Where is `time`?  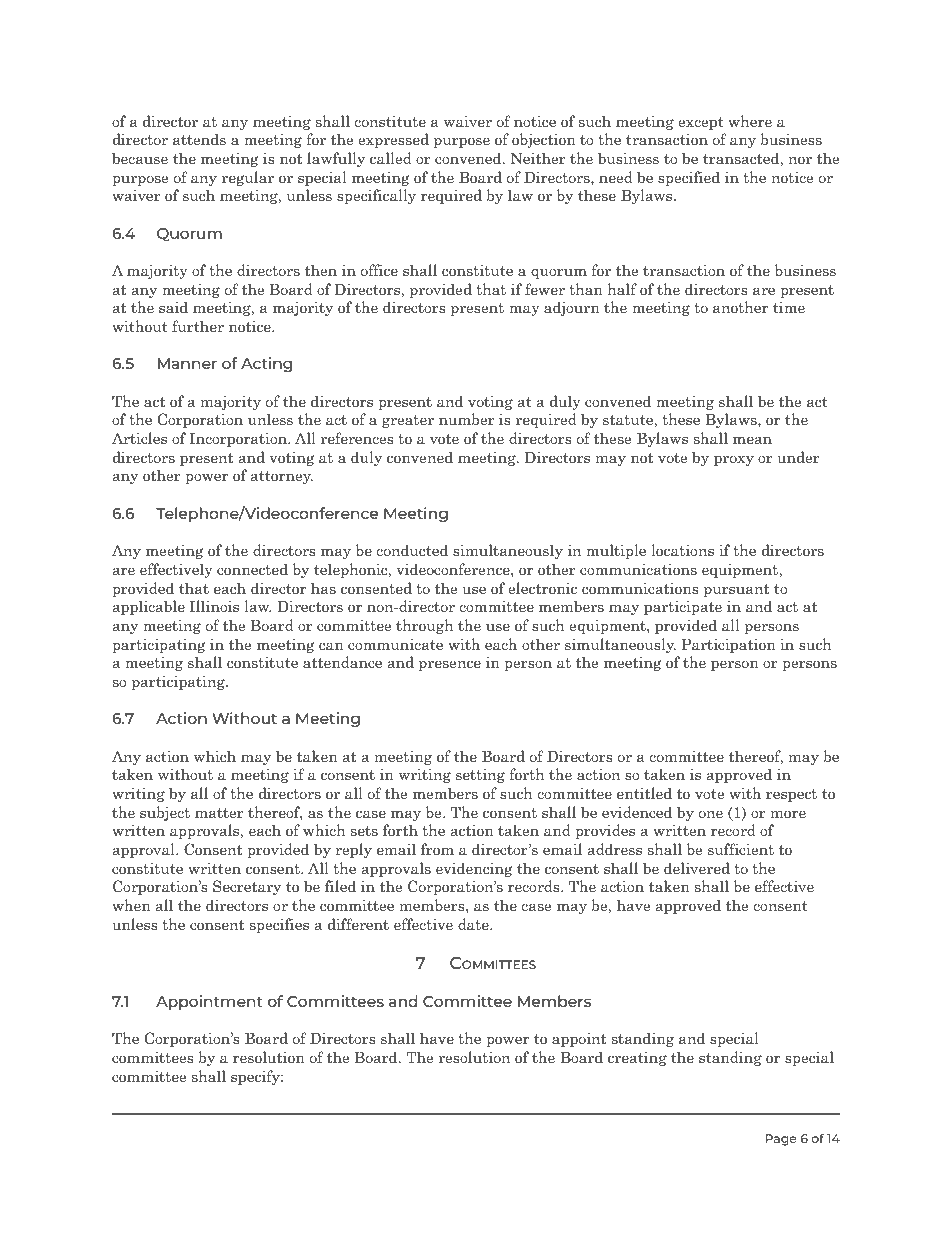
time is located at coordinates (789, 307).
